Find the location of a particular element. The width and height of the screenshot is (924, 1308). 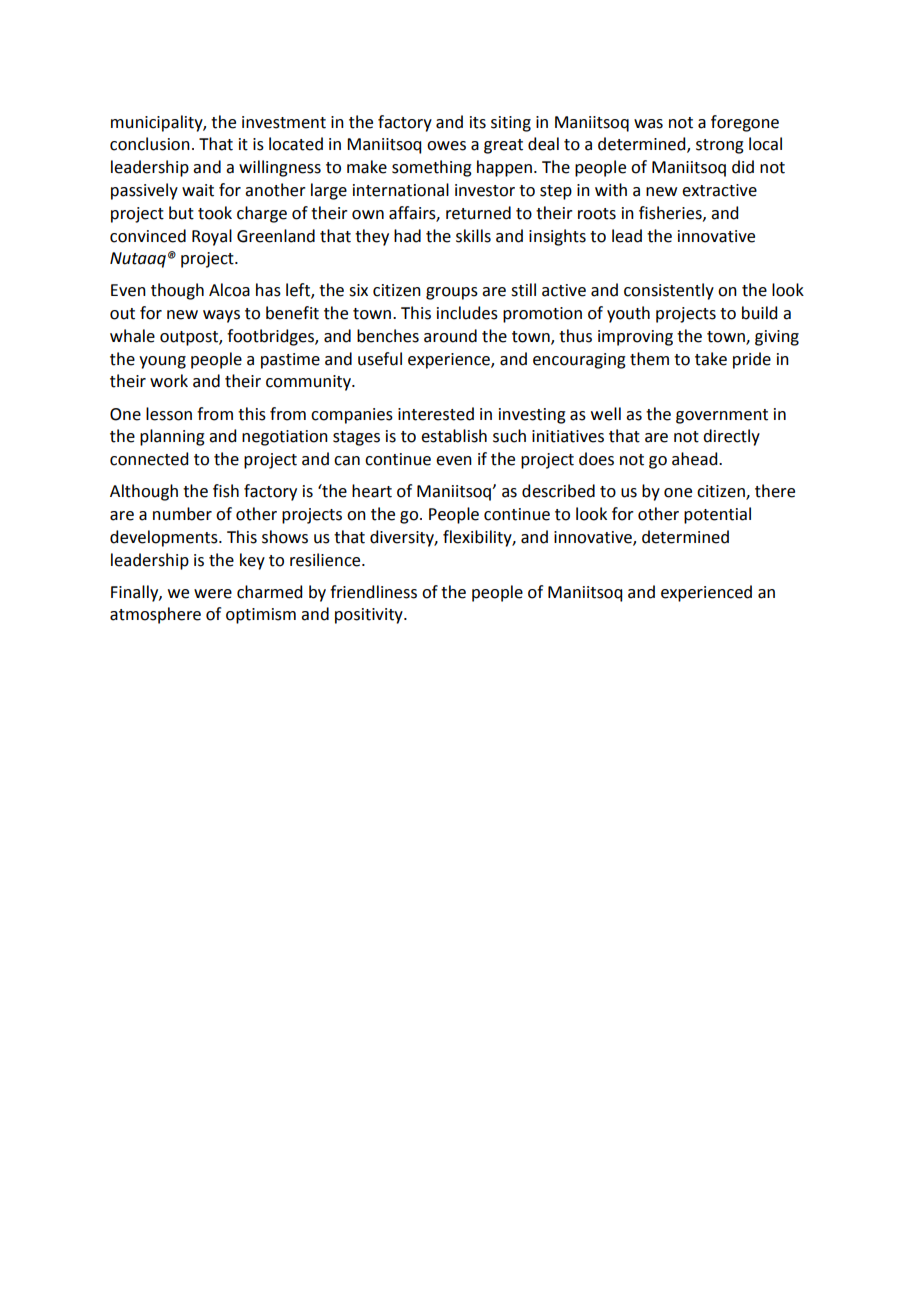

number is located at coordinates (182, 514).
